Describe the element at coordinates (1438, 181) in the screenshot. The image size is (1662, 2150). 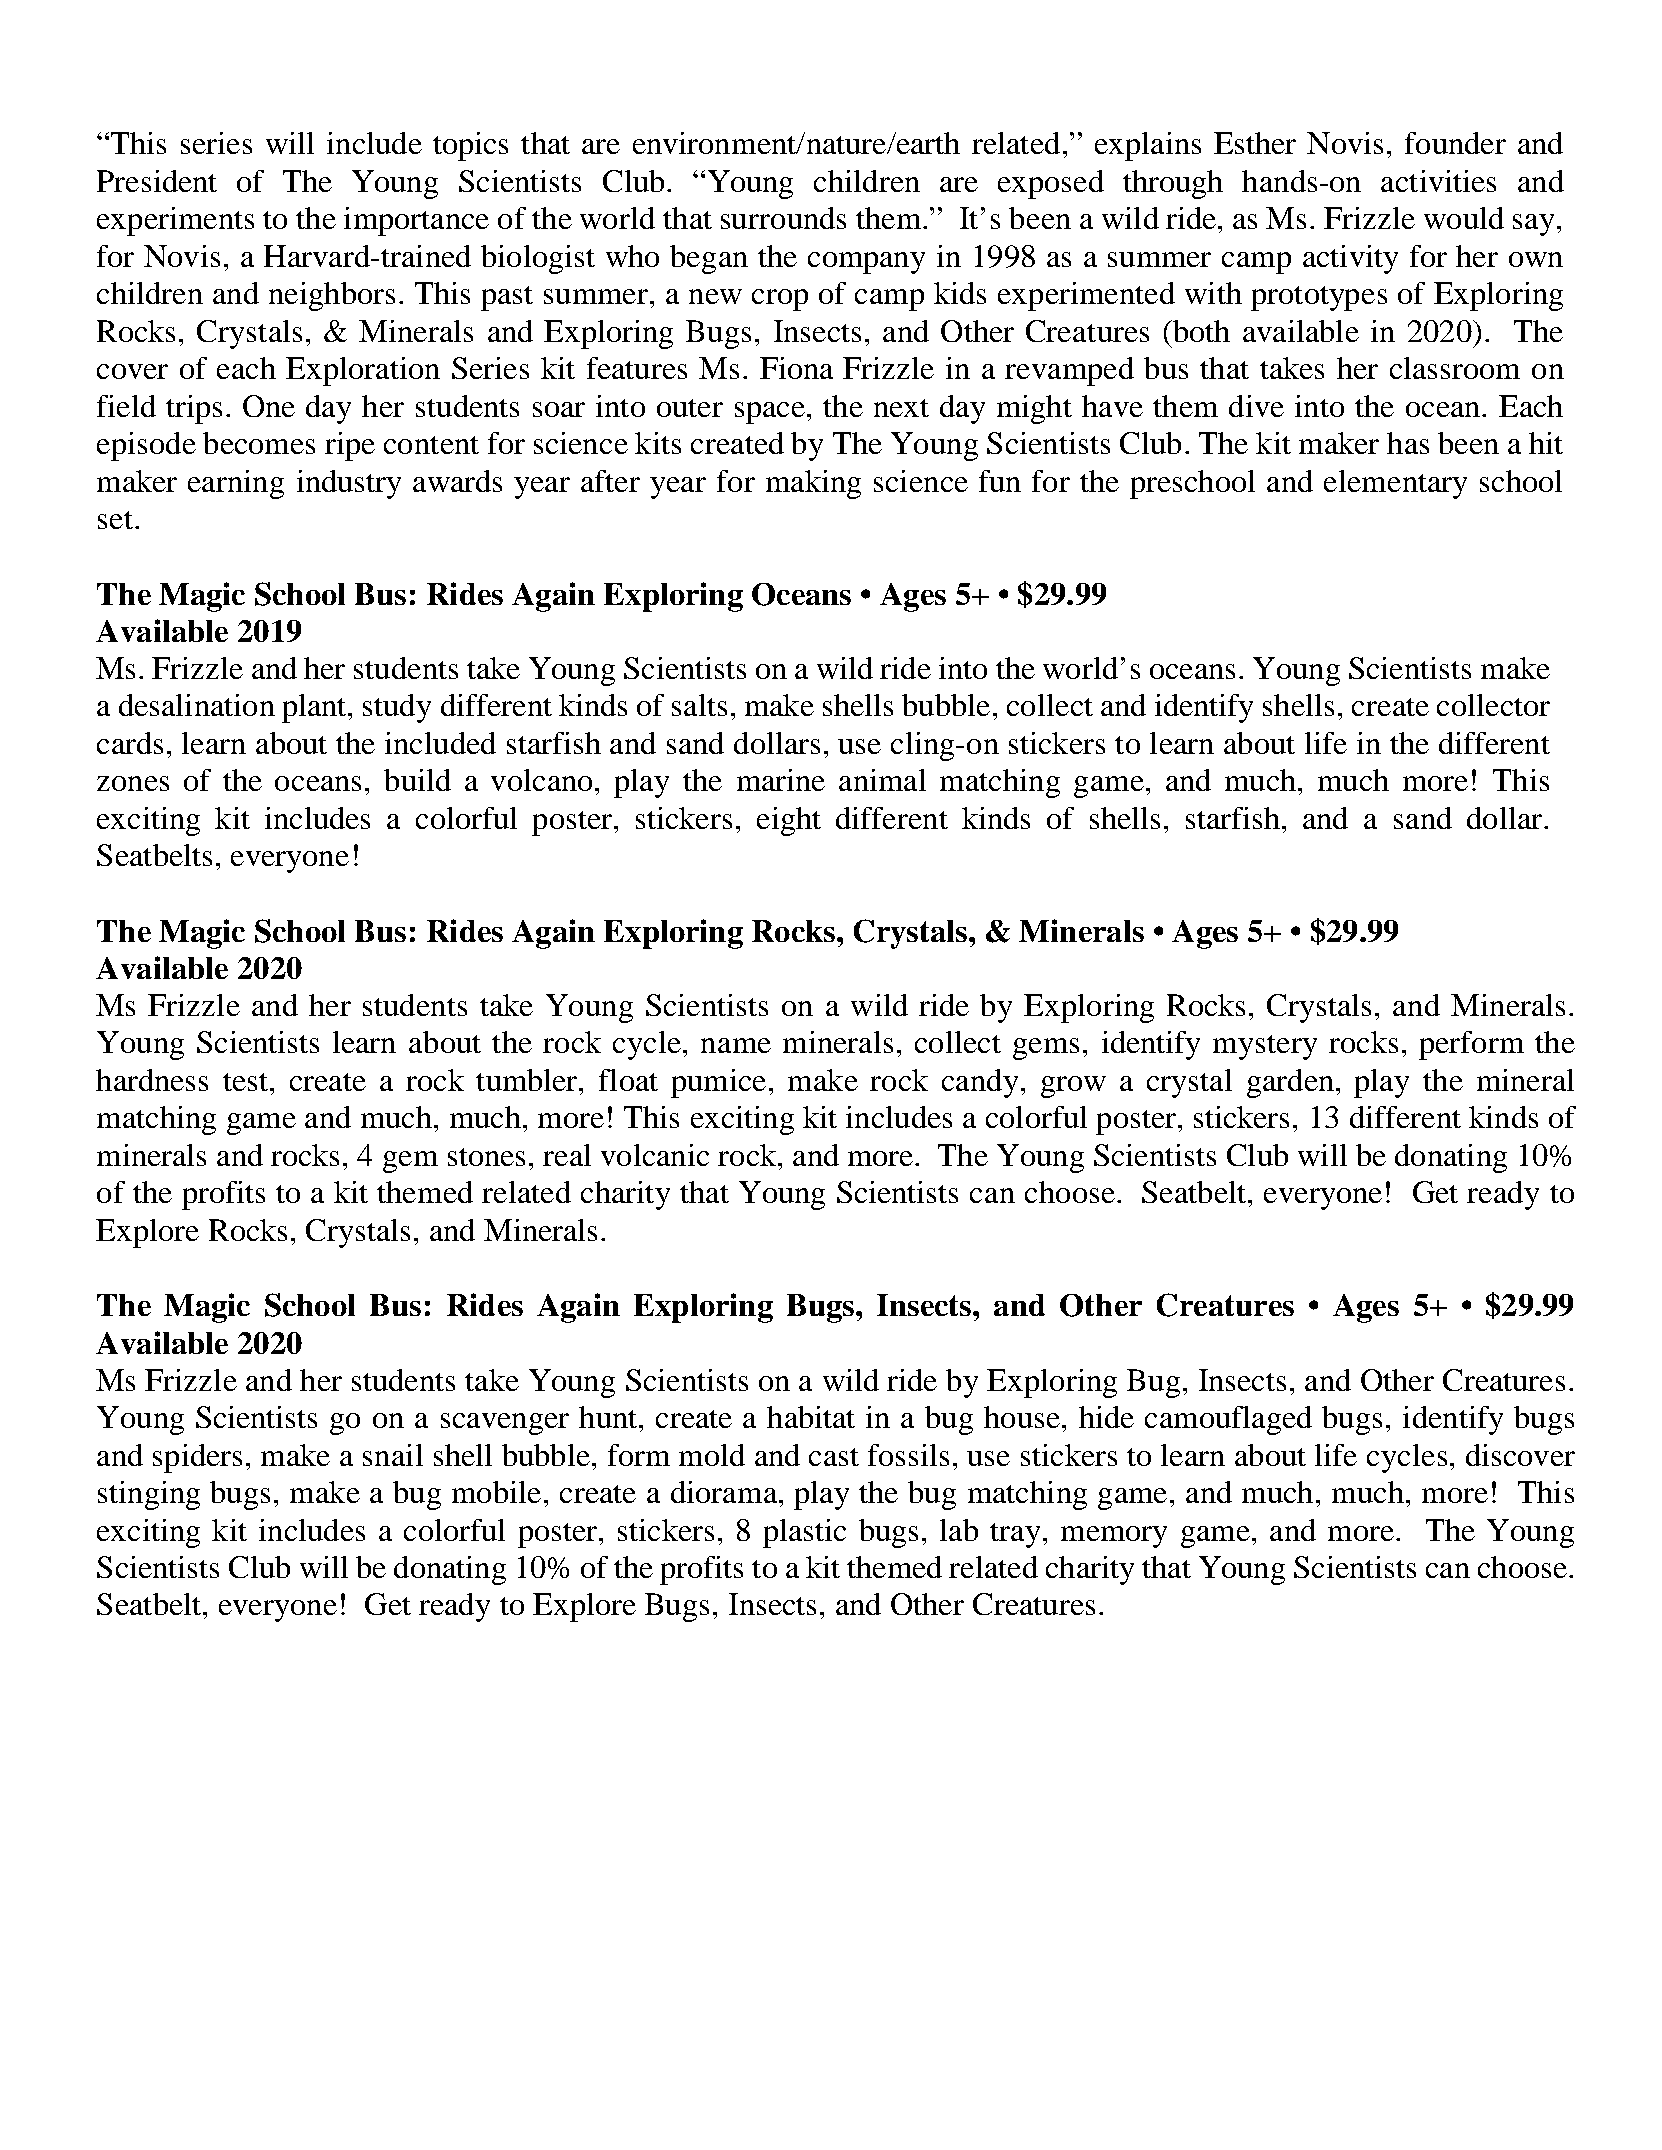
I see `activities` at that location.
